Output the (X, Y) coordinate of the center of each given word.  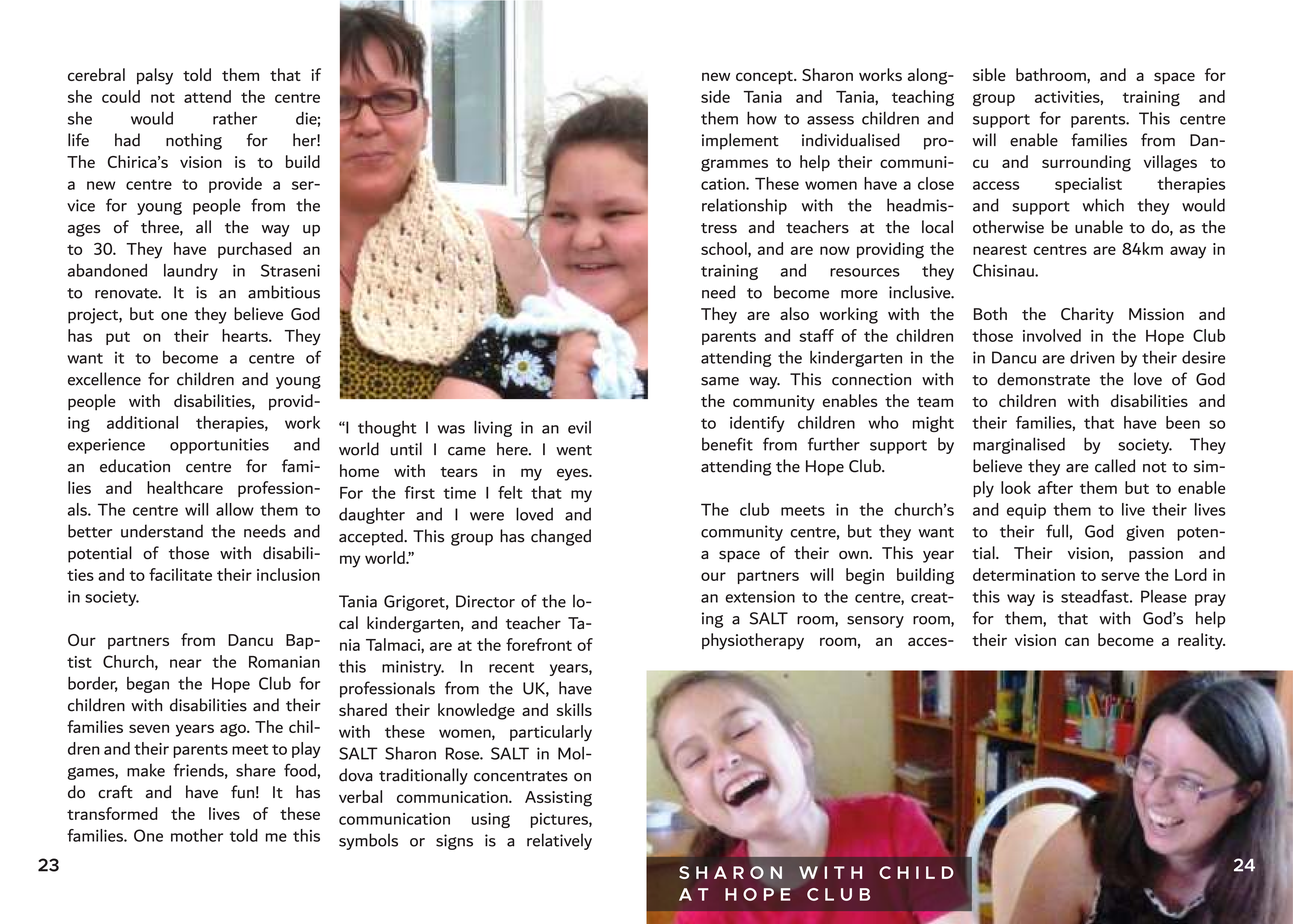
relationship (744, 206)
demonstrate (1043, 379)
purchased (255, 250)
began (148, 685)
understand (162, 531)
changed (561, 537)
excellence (104, 379)
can (1077, 641)
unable (1099, 227)
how (762, 118)
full (1057, 531)
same (720, 381)
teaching (923, 98)
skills (574, 709)
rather (235, 118)
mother (197, 835)
